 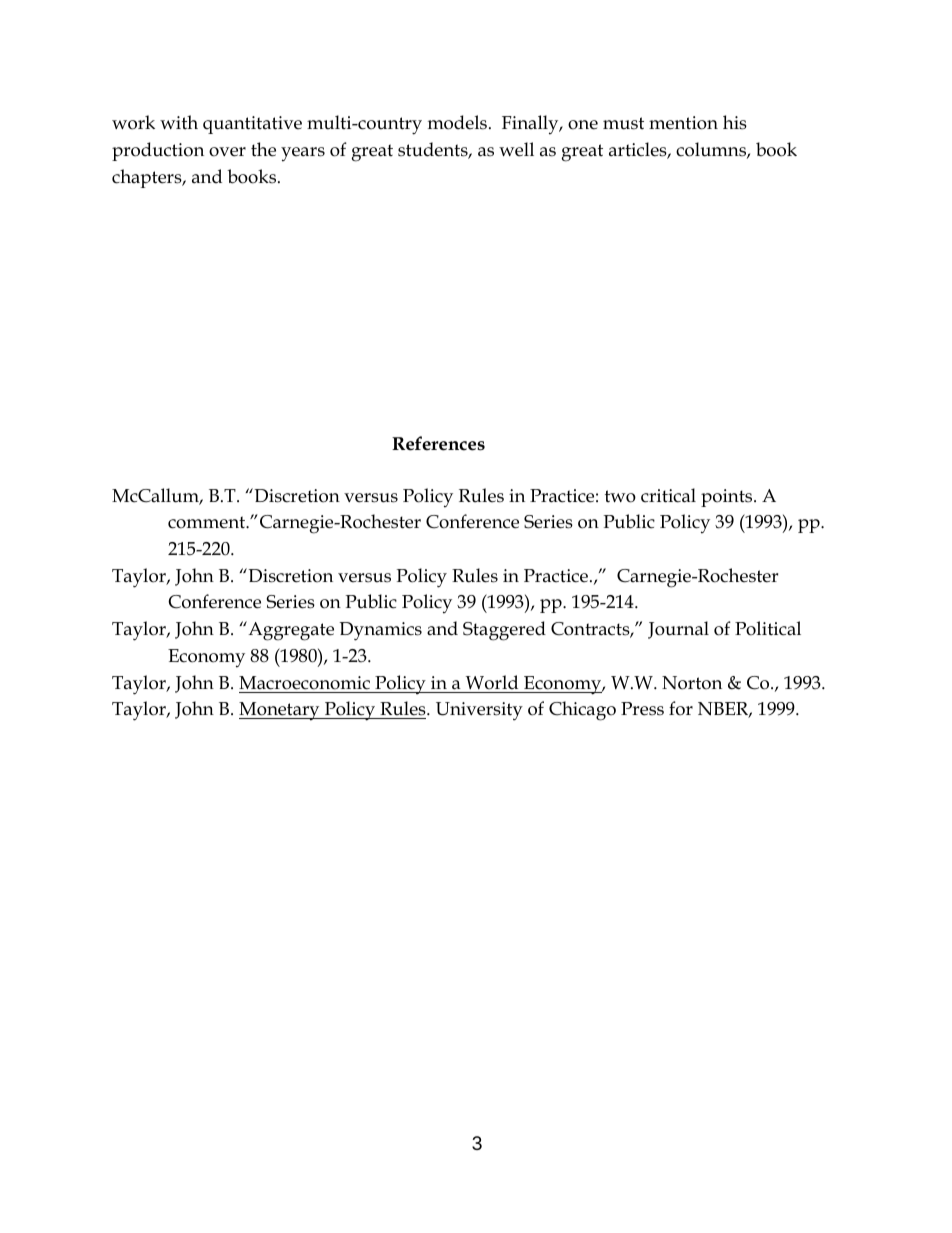 What do you see at coordinates (735, 122) in the page?
I see `his` at bounding box center [735, 122].
